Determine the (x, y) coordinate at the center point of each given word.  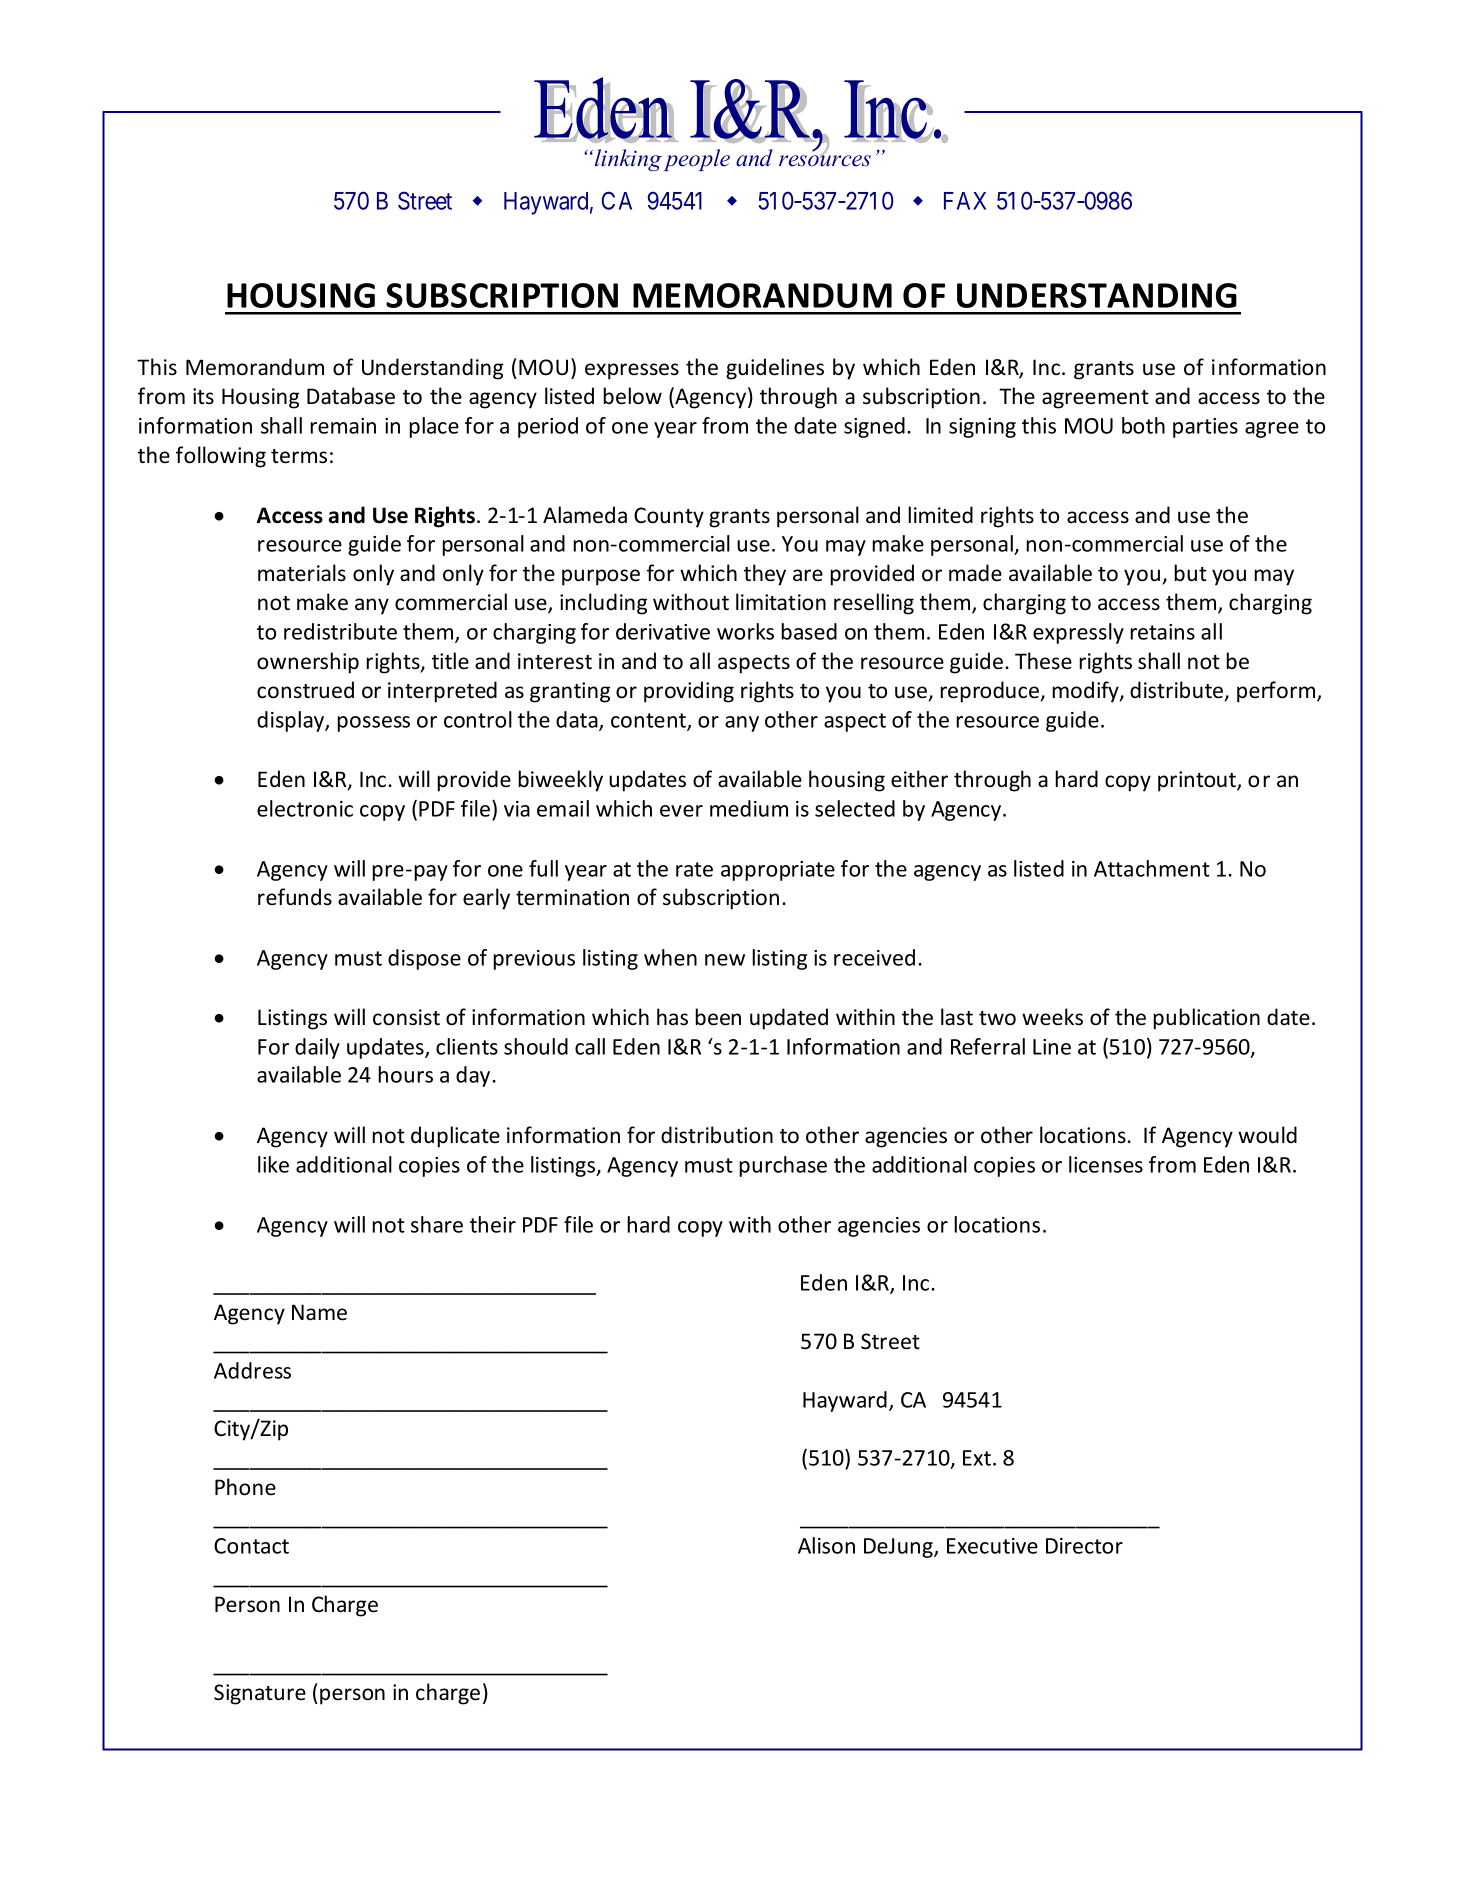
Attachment (1152, 868)
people (697, 160)
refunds (295, 897)
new (725, 960)
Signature (260, 1694)
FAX (965, 201)
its (203, 396)
